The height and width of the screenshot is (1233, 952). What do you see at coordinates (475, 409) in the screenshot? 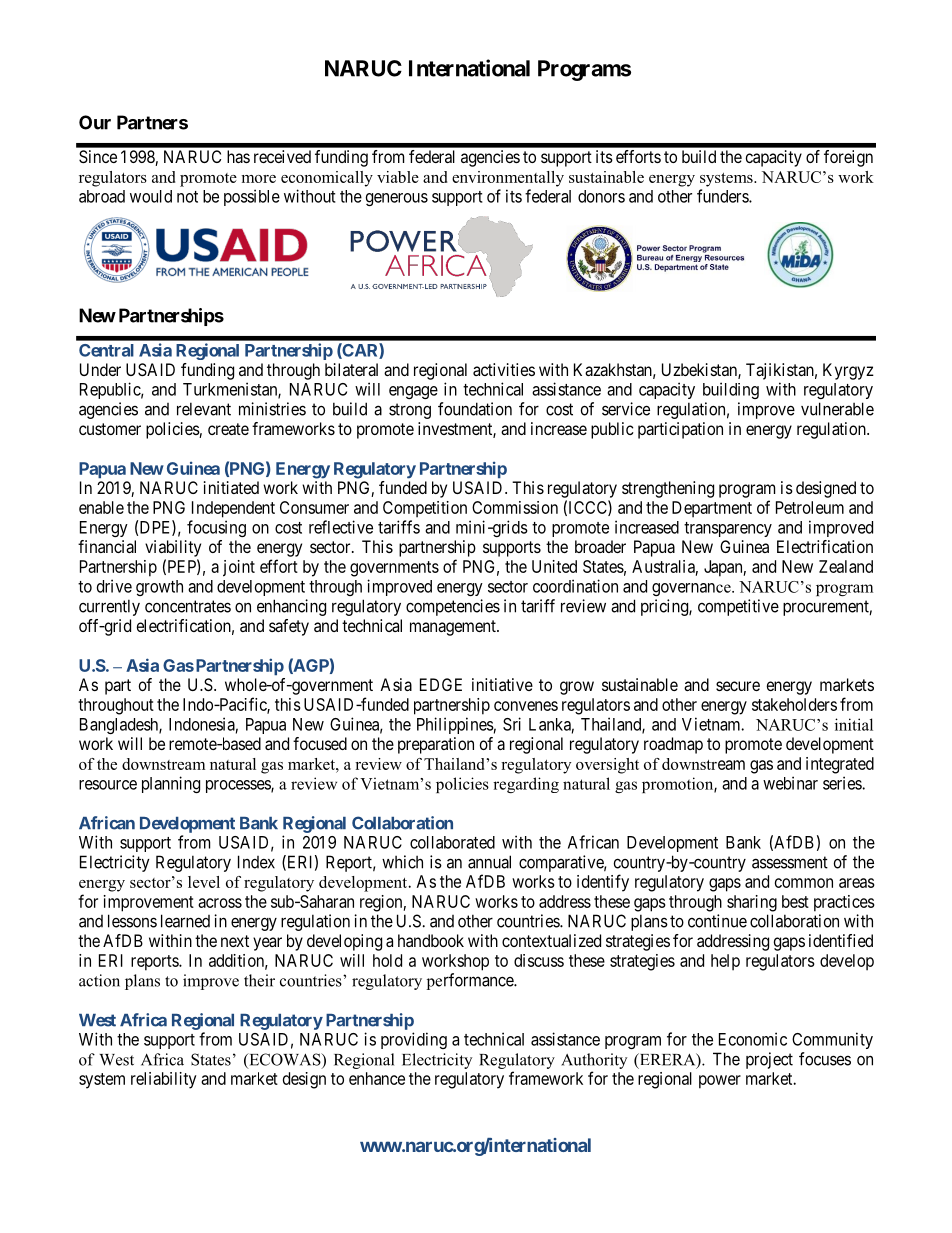
I see `foundation` at bounding box center [475, 409].
